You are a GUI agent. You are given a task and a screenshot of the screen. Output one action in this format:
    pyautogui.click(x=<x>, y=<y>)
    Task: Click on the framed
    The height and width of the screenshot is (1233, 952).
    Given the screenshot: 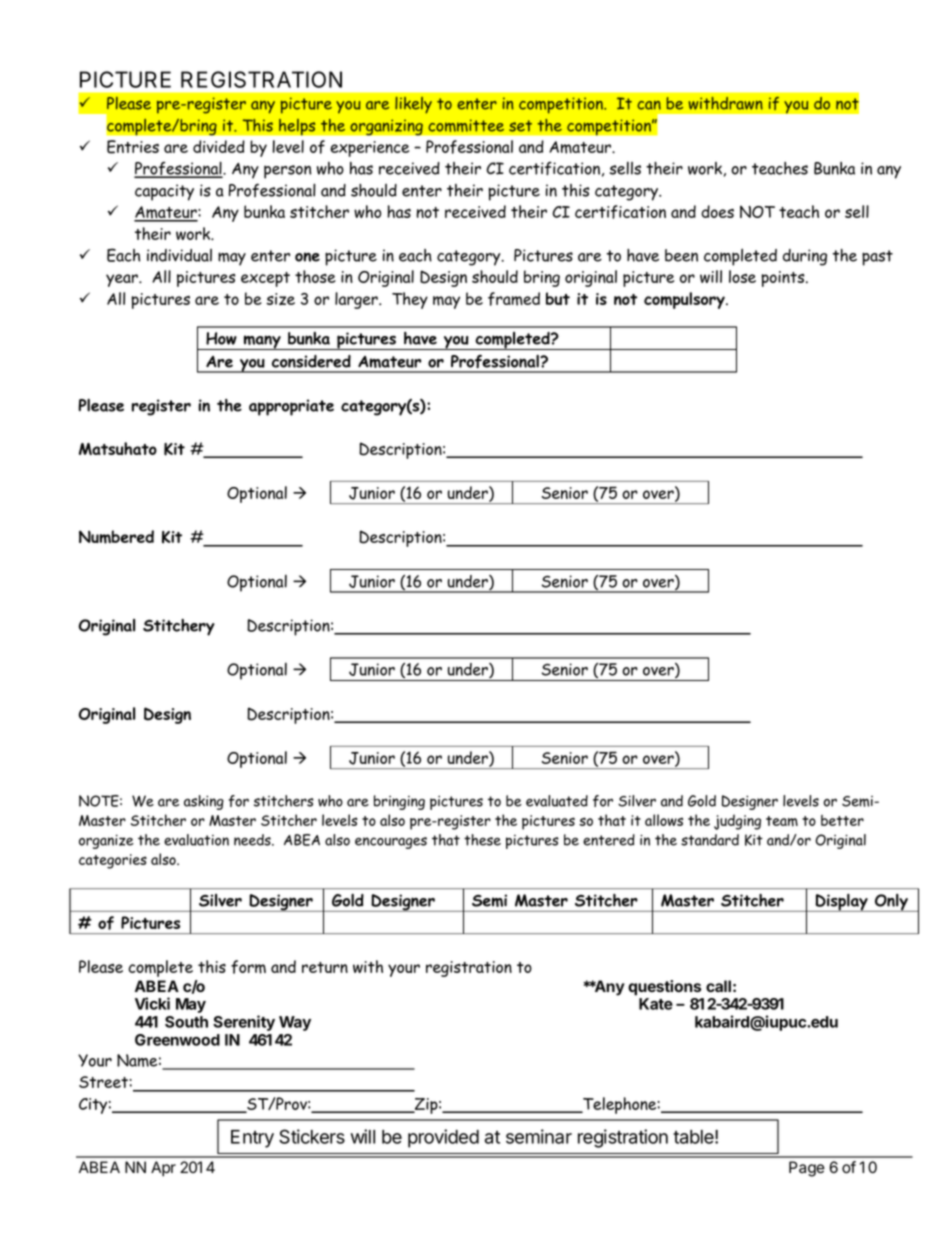 What is the action you would take?
    pyautogui.click(x=514, y=299)
